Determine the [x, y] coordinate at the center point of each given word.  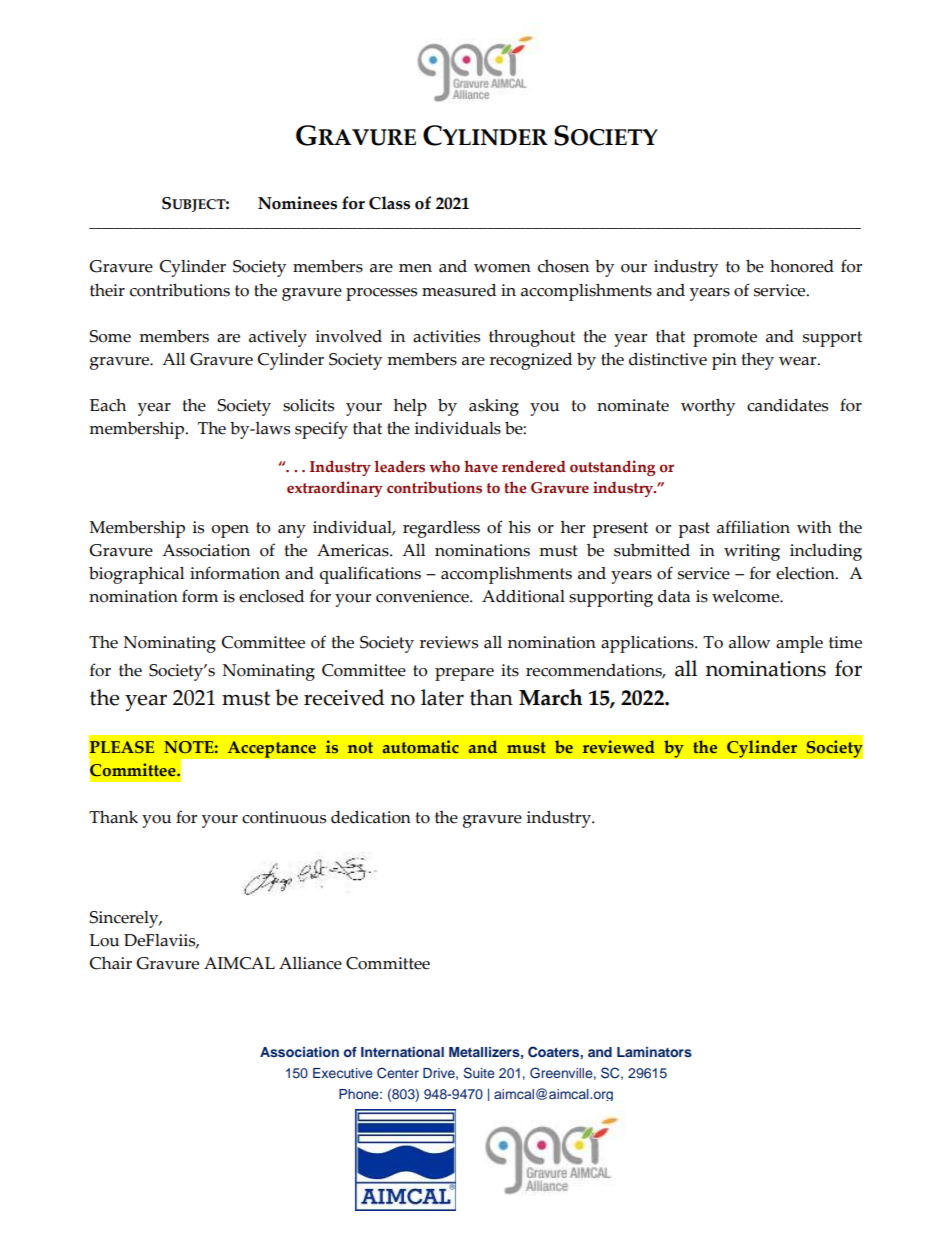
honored [802, 266]
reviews [449, 642]
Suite [479, 1073]
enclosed [271, 596]
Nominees [297, 203]
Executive [343, 1073]
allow [749, 642]
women [502, 268]
